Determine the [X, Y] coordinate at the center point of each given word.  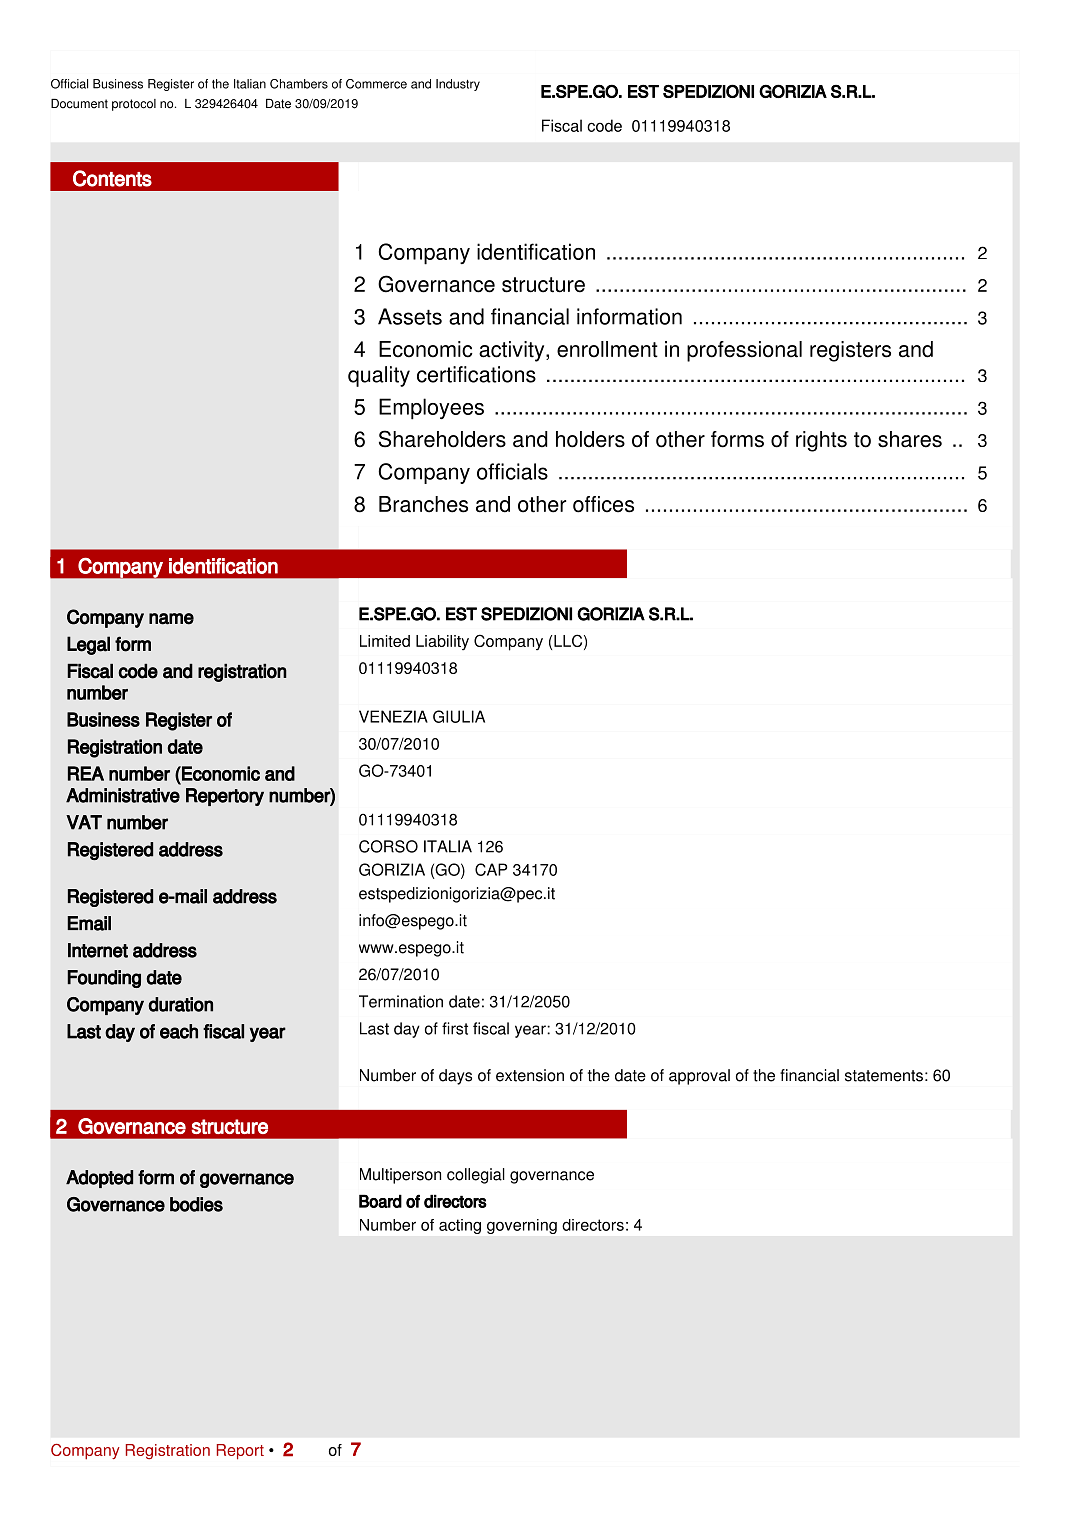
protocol [134, 105]
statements [884, 1076]
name [171, 619]
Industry [458, 85]
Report [240, 1452]
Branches [423, 504]
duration [180, 1004]
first [455, 1028]
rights [821, 441]
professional [744, 351]
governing [522, 1226]
